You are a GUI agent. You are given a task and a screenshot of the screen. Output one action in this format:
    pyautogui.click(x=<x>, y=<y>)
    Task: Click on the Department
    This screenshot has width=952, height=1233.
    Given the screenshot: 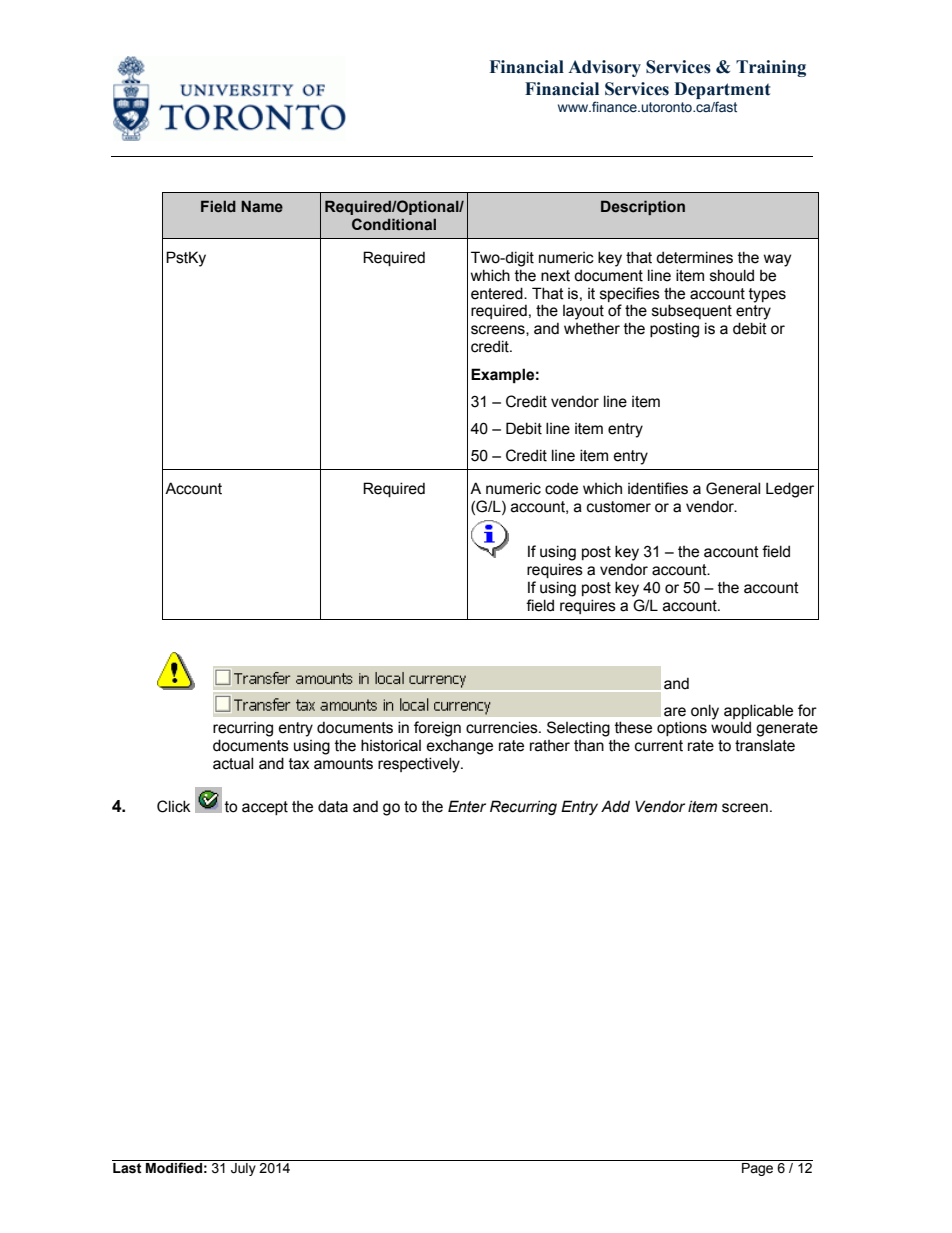 What is the action you would take?
    pyautogui.click(x=722, y=90)
